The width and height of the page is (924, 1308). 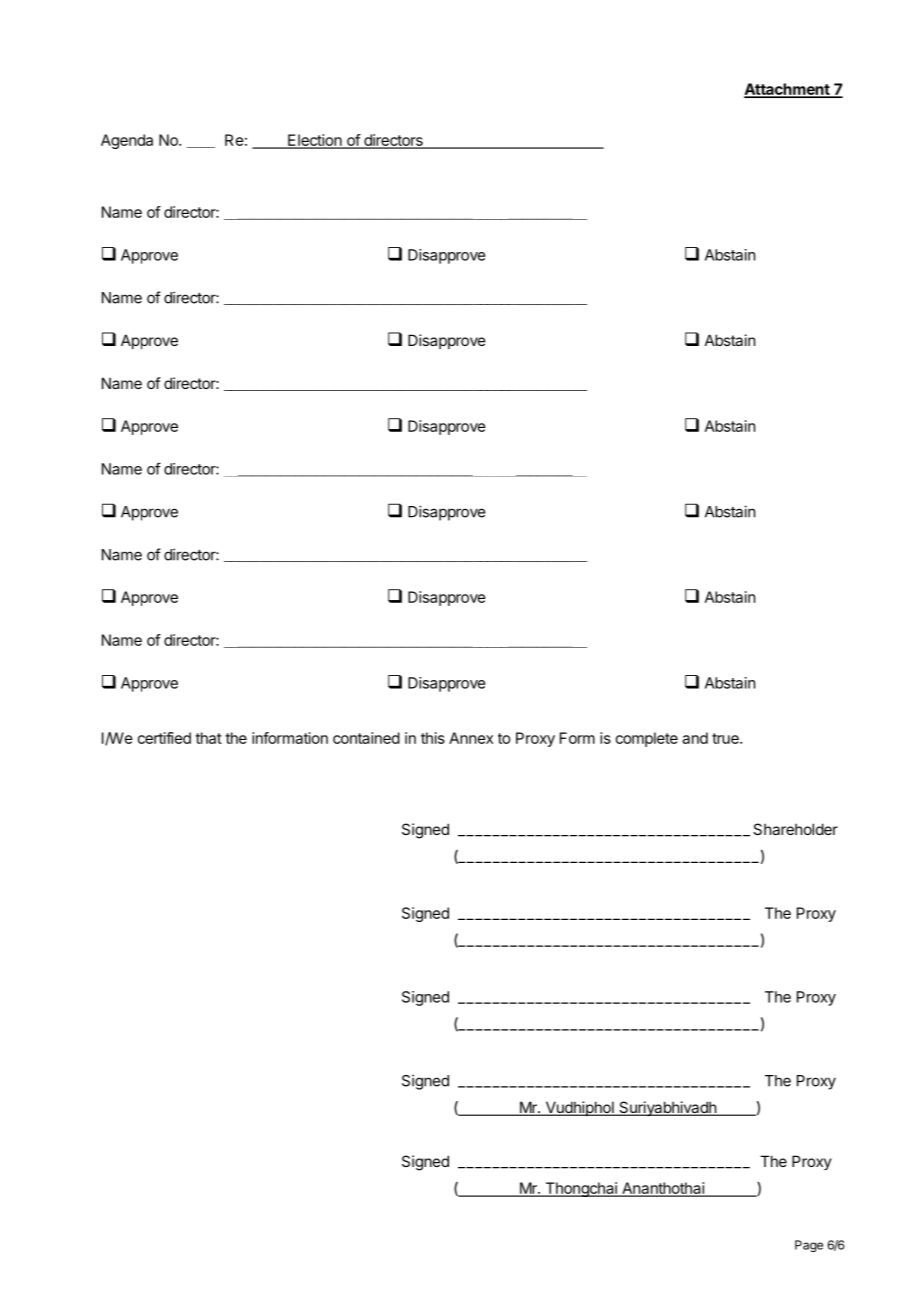 I want to click on Annex, so click(x=471, y=738).
